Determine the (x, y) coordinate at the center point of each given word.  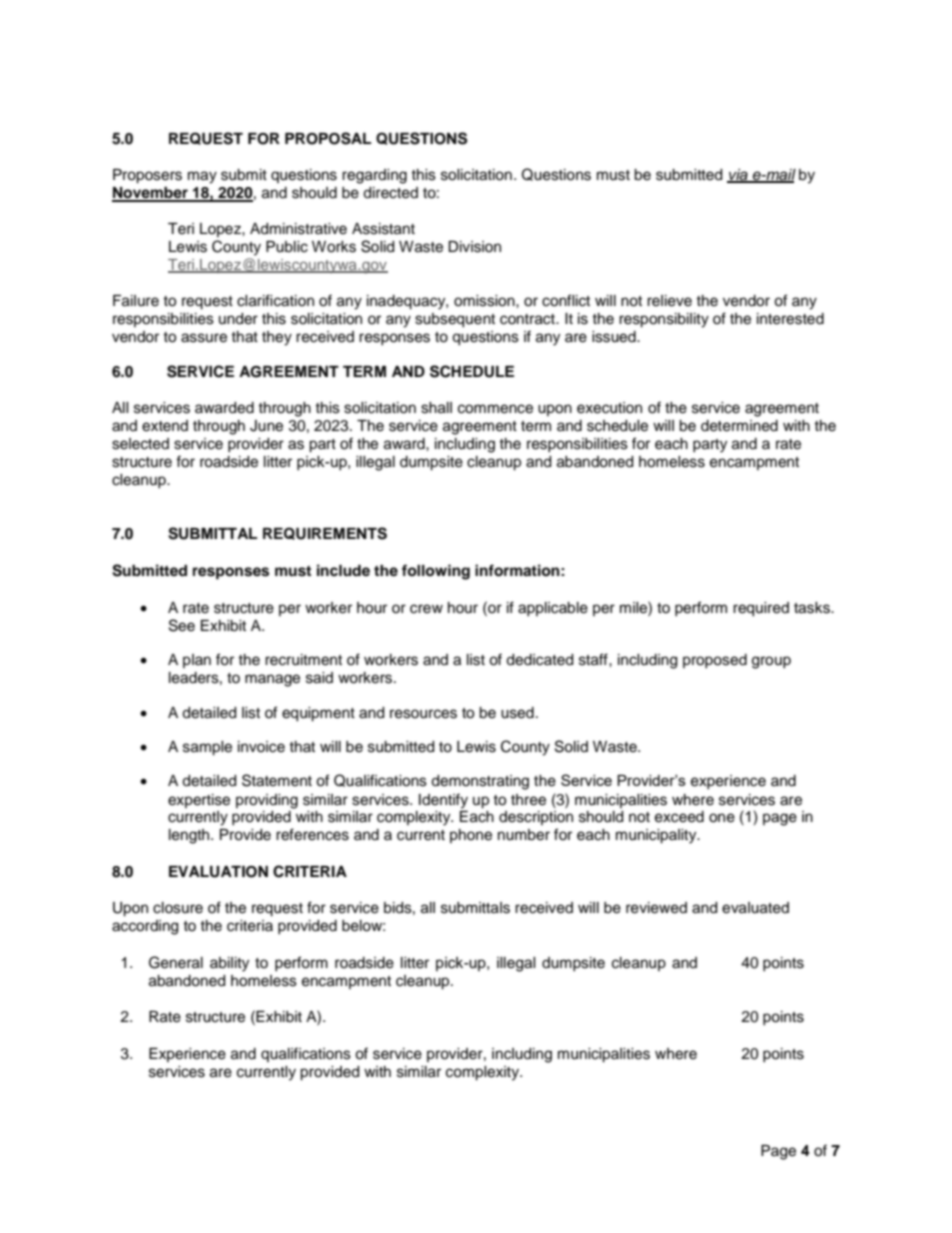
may (202, 177)
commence (495, 409)
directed (390, 193)
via (738, 176)
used (517, 713)
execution (609, 408)
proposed (715, 661)
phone (471, 836)
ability (229, 964)
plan (197, 661)
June (266, 426)
